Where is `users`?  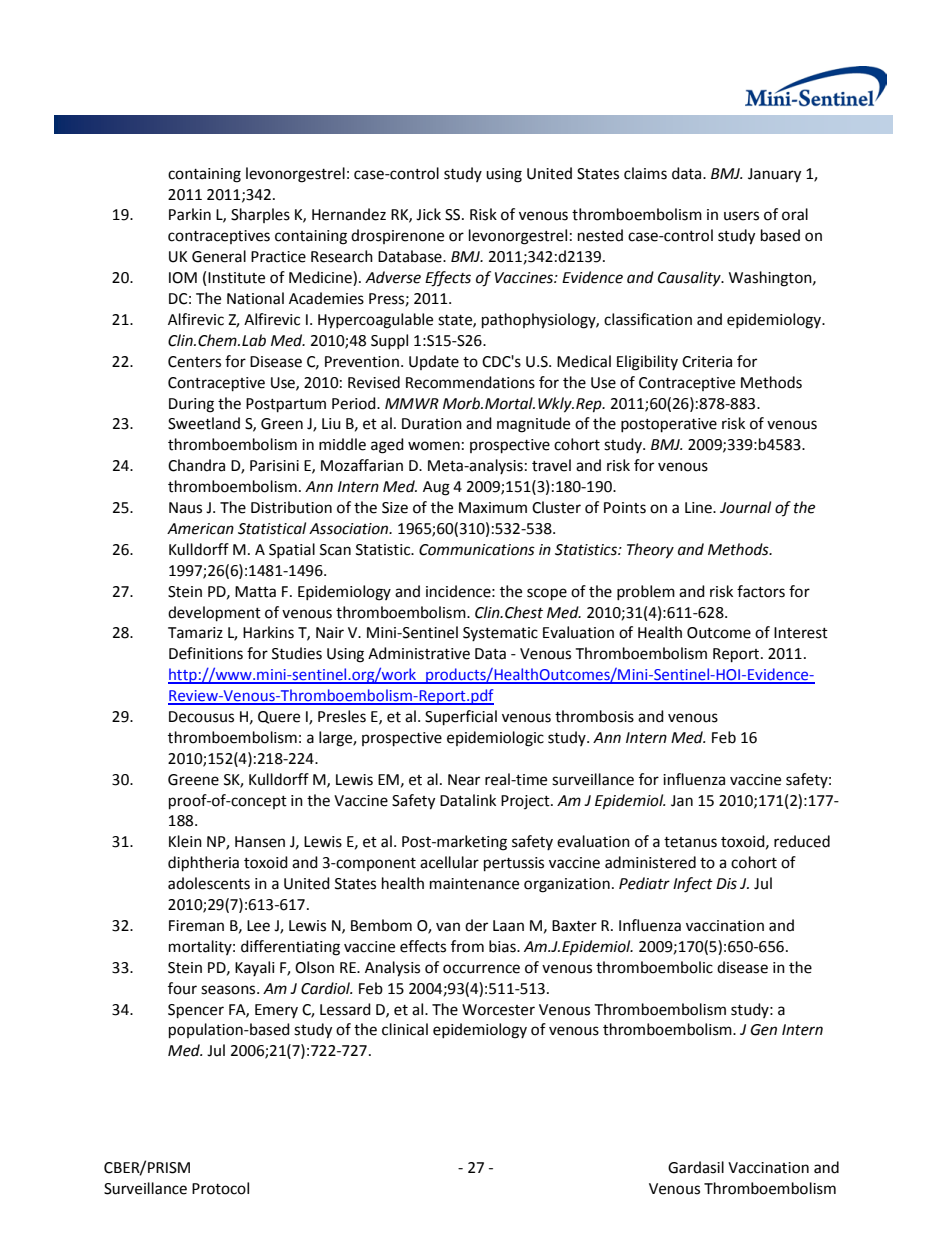 users is located at coordinates (741, 216).
